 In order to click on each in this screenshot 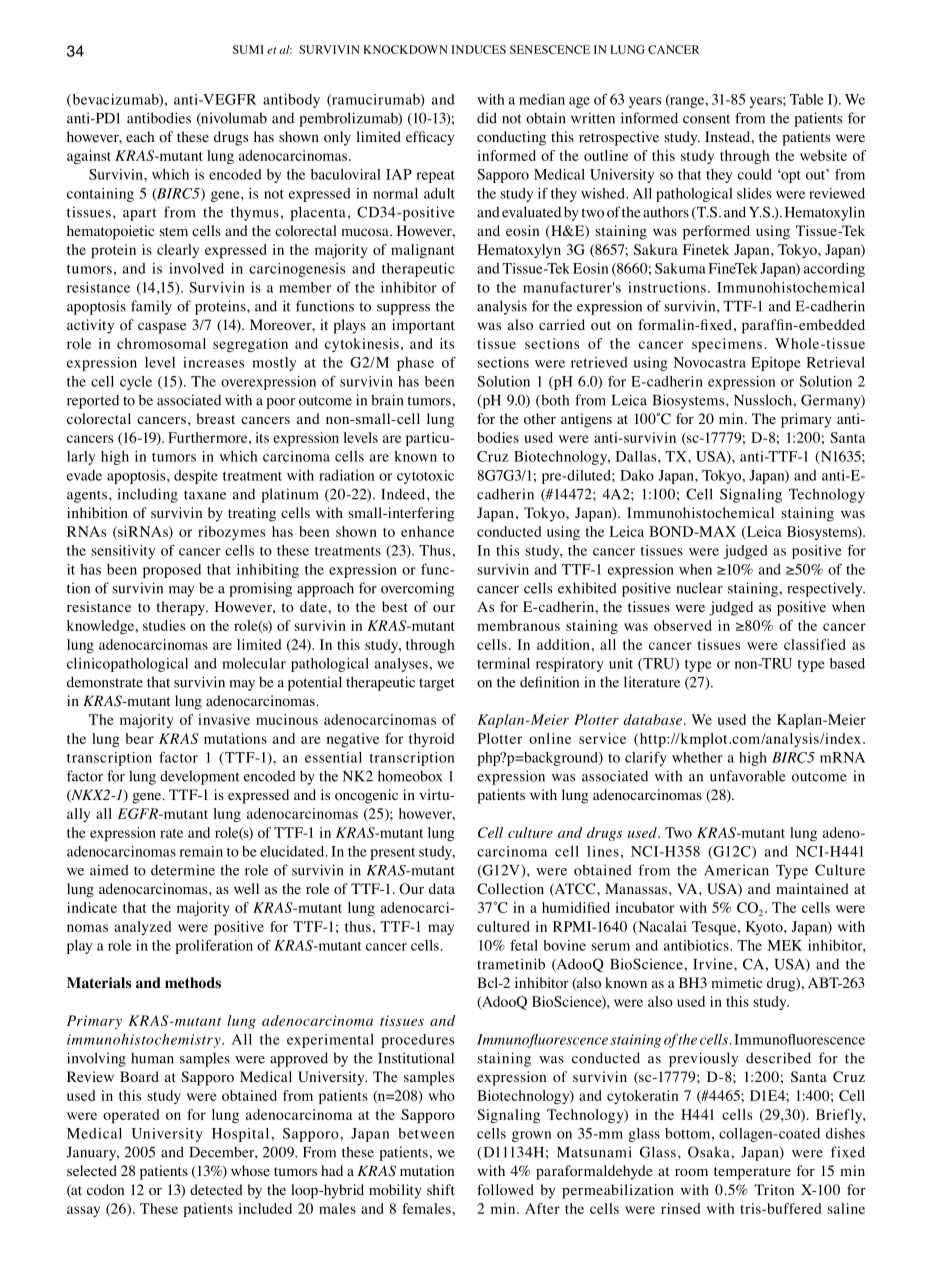, I will do `click(140, 136)`.
